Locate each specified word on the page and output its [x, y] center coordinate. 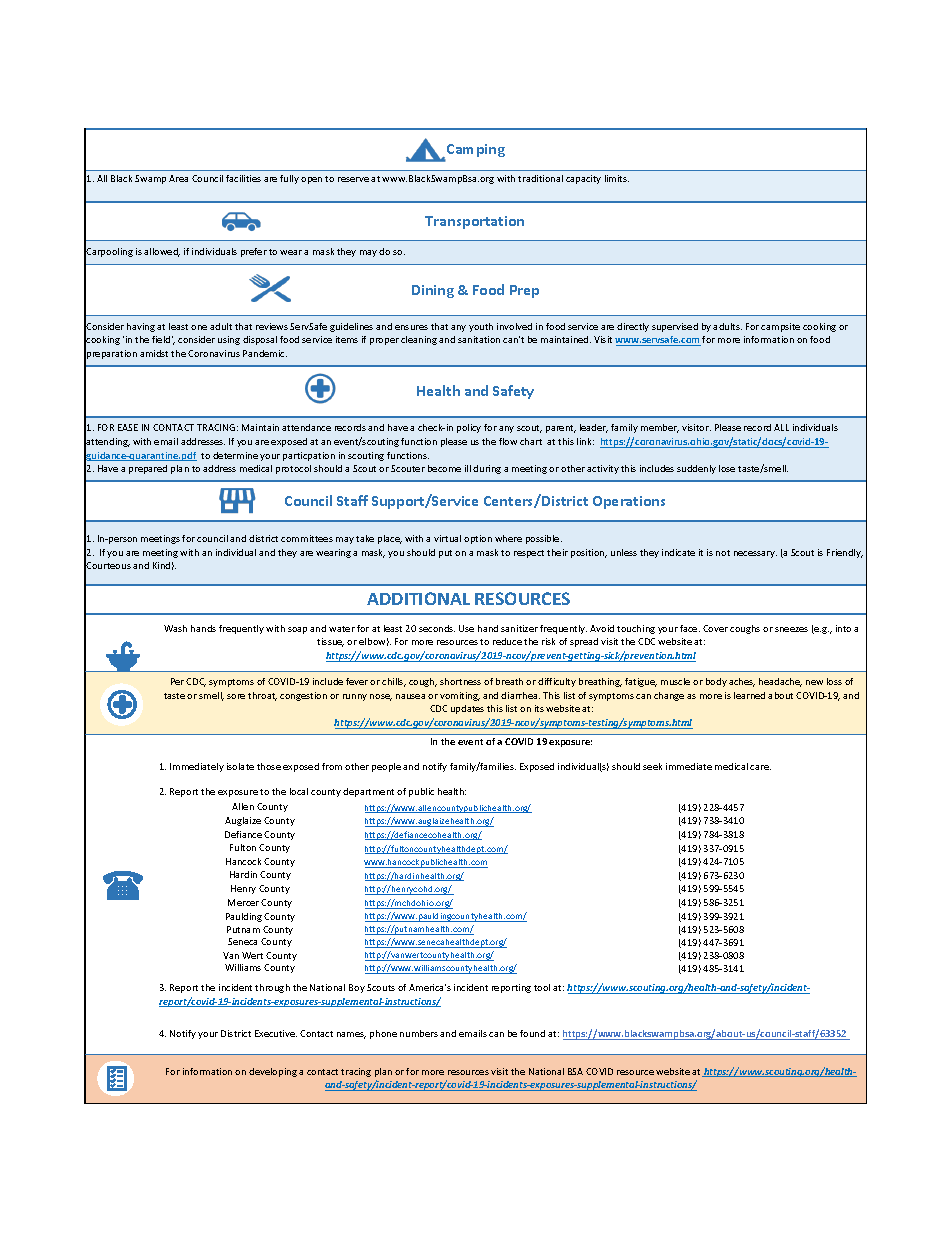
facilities [243, 178]
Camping [475, 152]
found [532, 1033]
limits [617, 178]
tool [542, 987]
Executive [276, 1033]
